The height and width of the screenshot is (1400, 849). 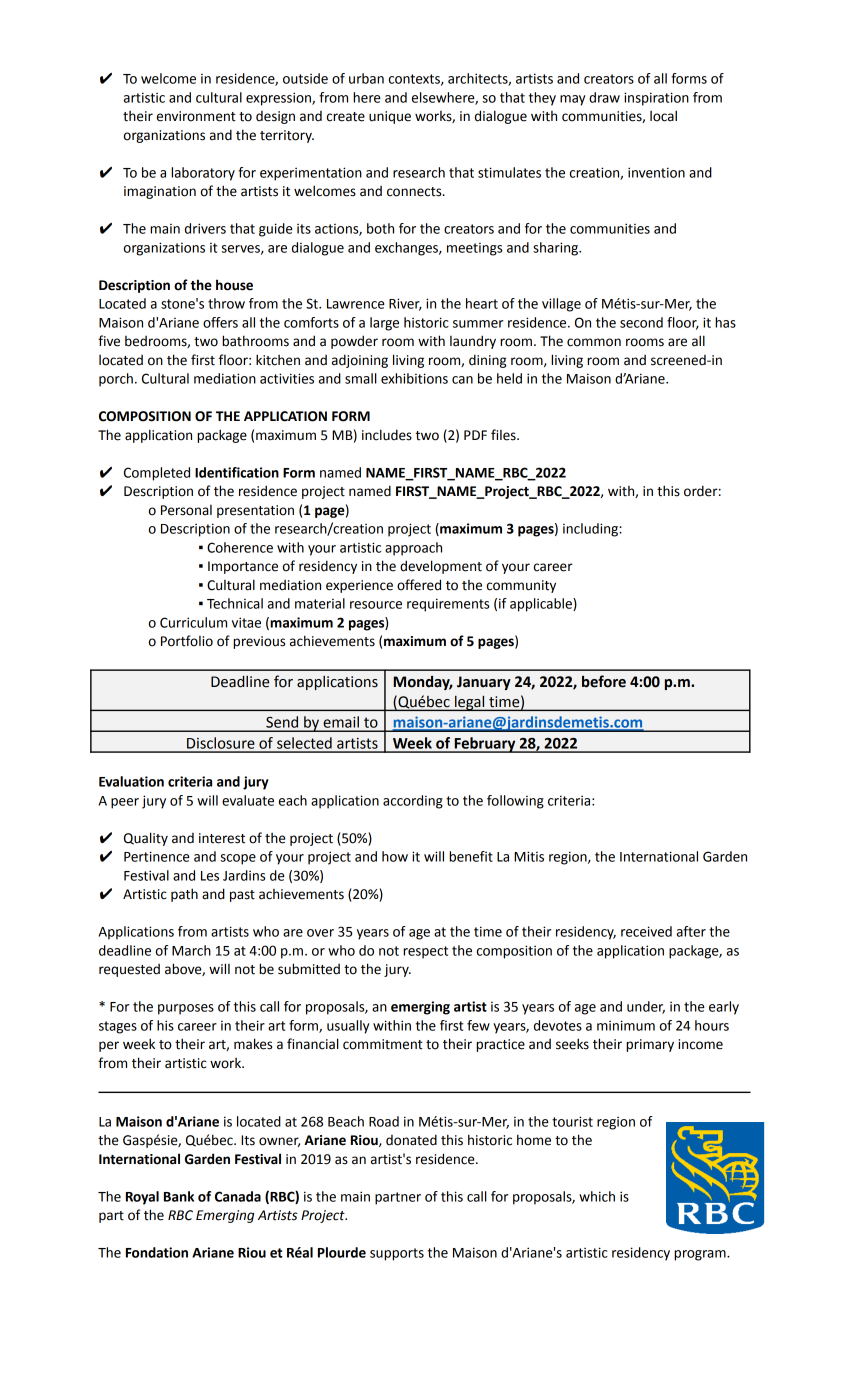 What do you see at coordinates (191, 950) in the screenshot?
I see `March` at bounding box center [191, 950].
